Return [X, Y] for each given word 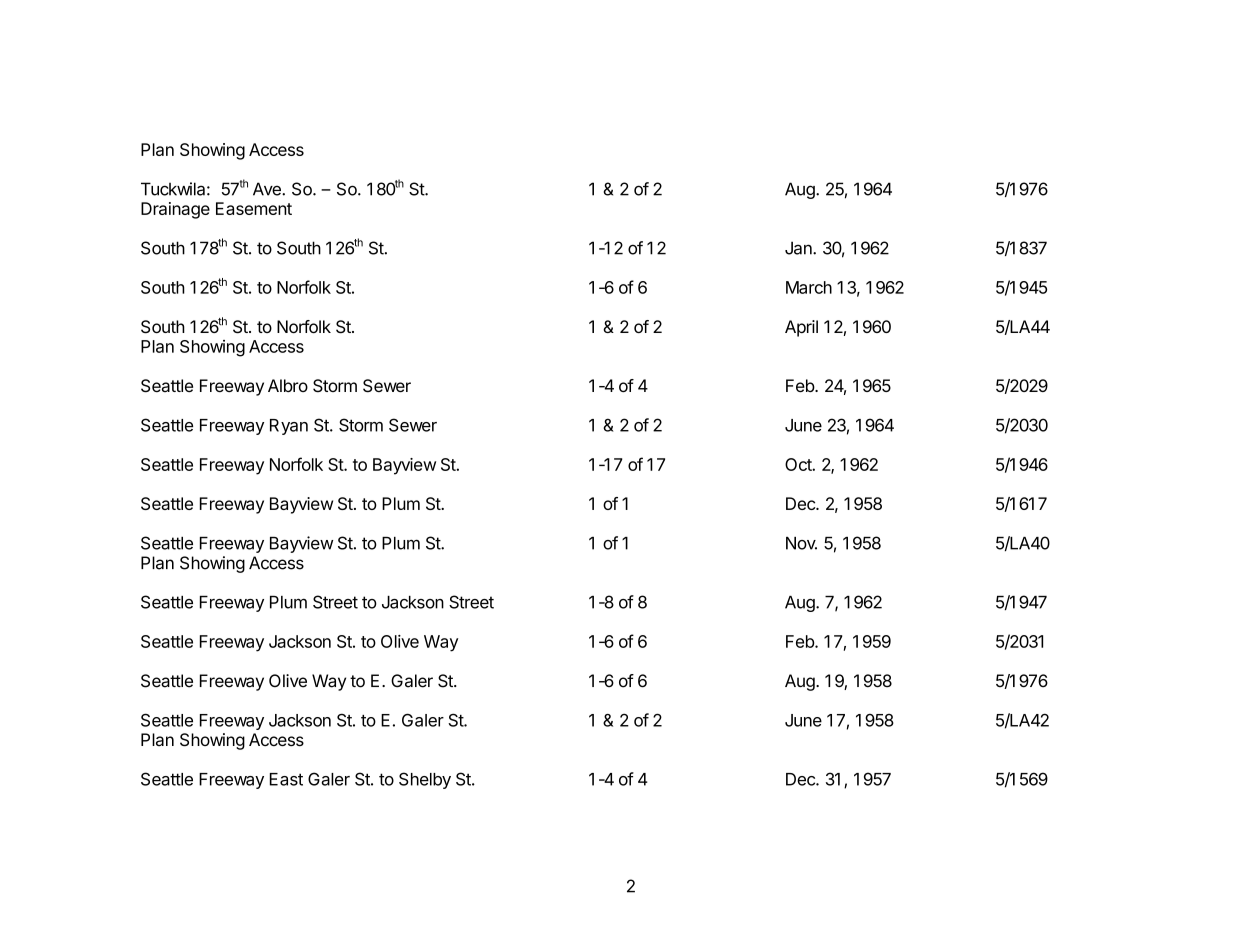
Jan [799, 248]
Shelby [425, 780]
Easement [254, 208]
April [801, 328]
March [809, 287]
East [286, 779]
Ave [268, 189]
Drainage [175, 210]
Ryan [289, 427]
